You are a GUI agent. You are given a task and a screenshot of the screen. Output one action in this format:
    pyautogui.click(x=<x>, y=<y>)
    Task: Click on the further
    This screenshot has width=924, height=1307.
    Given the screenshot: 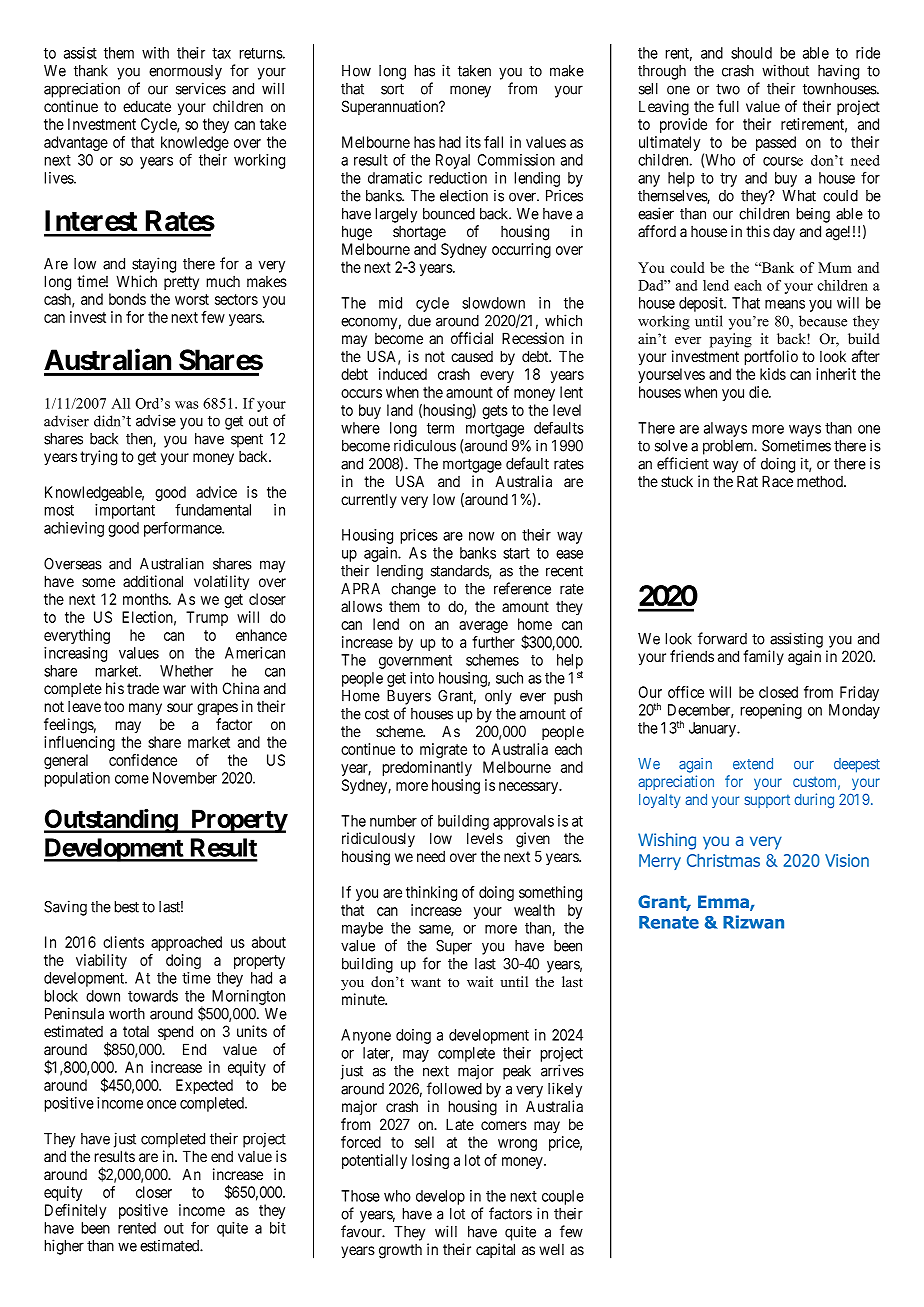 What is the action you would take?
    pyautogui.click(x=493, y=642)
